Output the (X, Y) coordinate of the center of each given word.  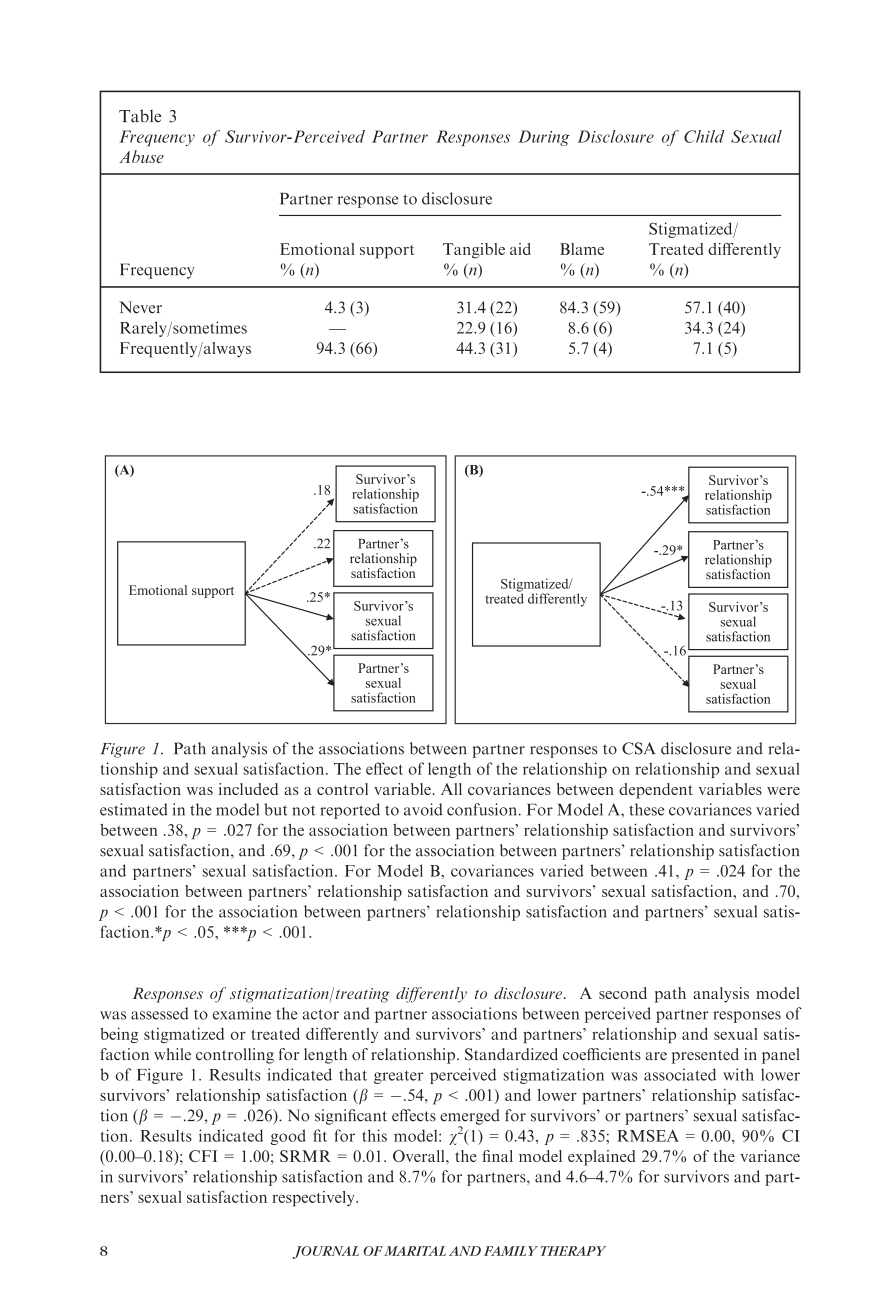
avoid (423, 809)
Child (704, 136)
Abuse (141, 156)
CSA (638, 748)
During (544, 138)
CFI (203, 1156)
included (248, 789)
